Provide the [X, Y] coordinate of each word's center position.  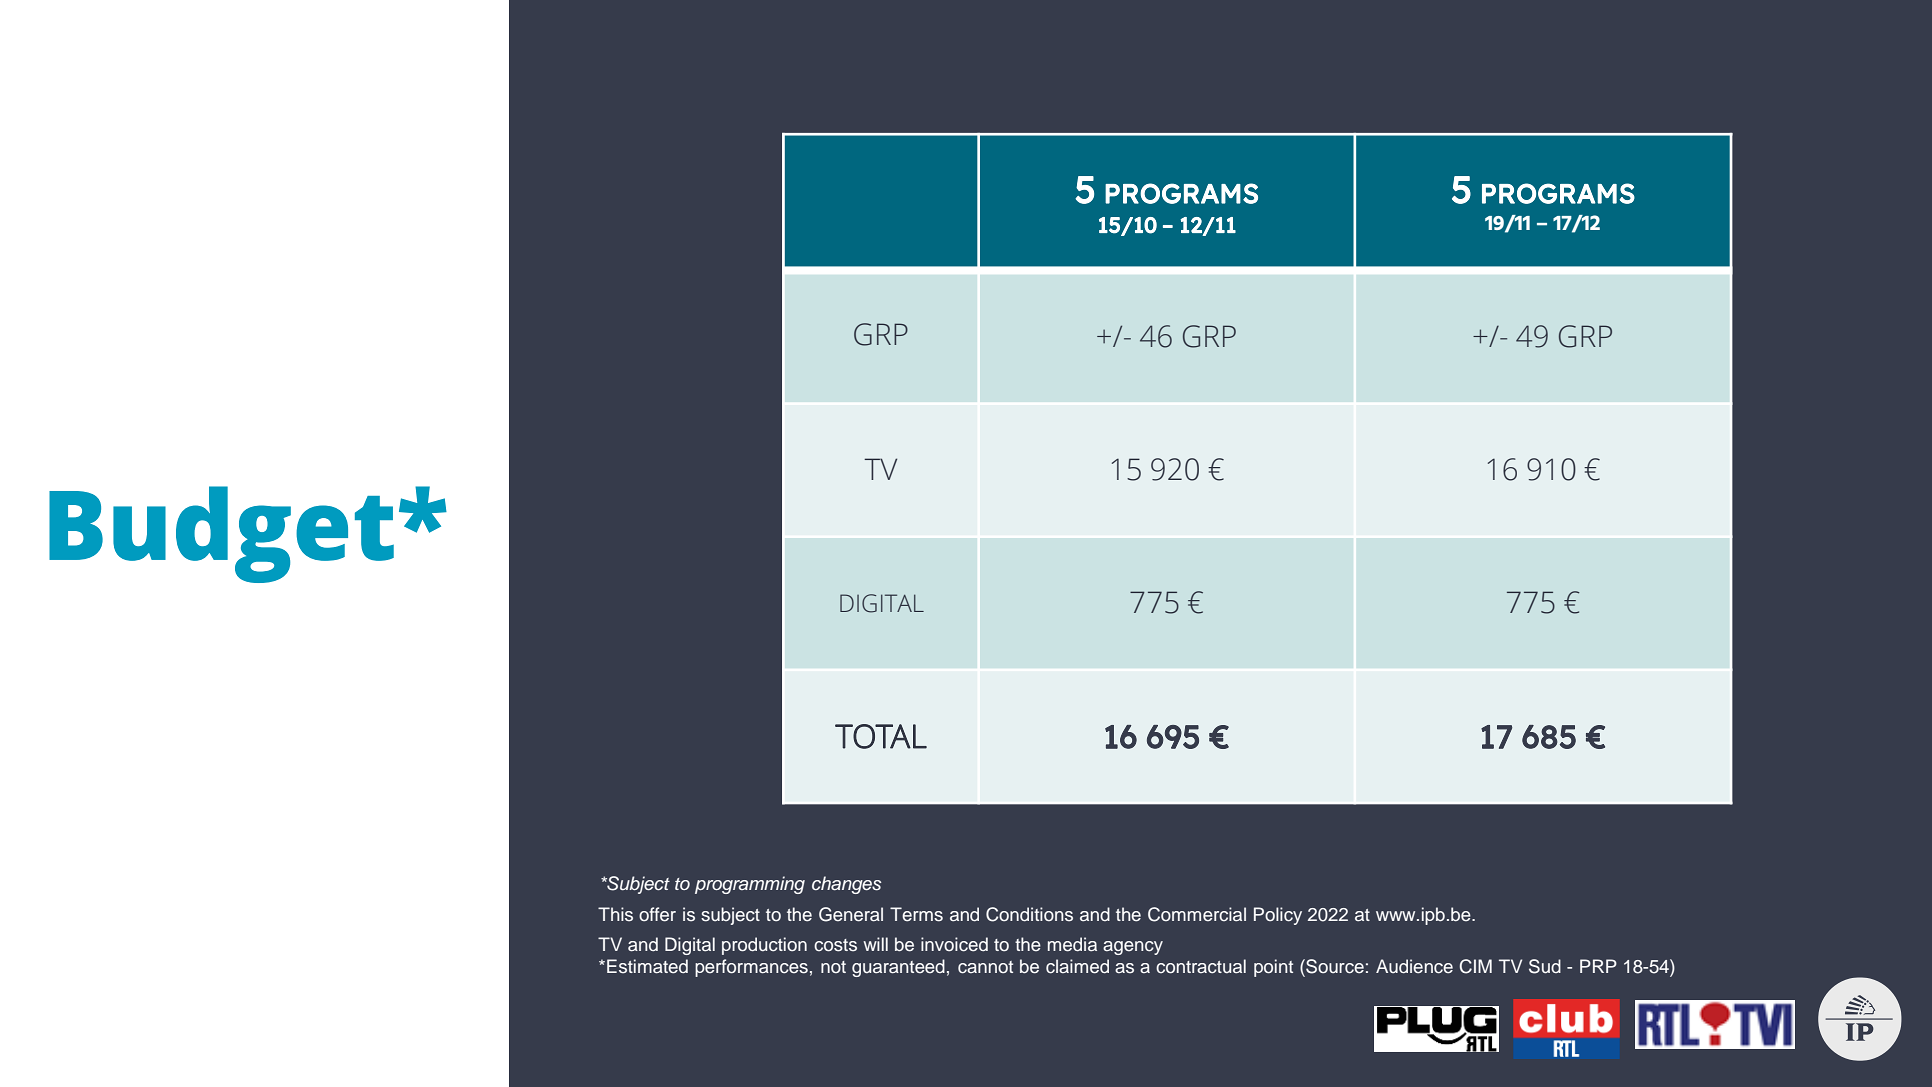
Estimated [647, 966]
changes [846, 885]
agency [1133, 948]
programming [750, 885]
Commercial [1197, 914]
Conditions [1029, 914]
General [851, 914]
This [615, 914]
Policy [1278, 916]
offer [657, 914]
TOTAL [881, 736]
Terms [916, 914]
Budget [221, 534]
